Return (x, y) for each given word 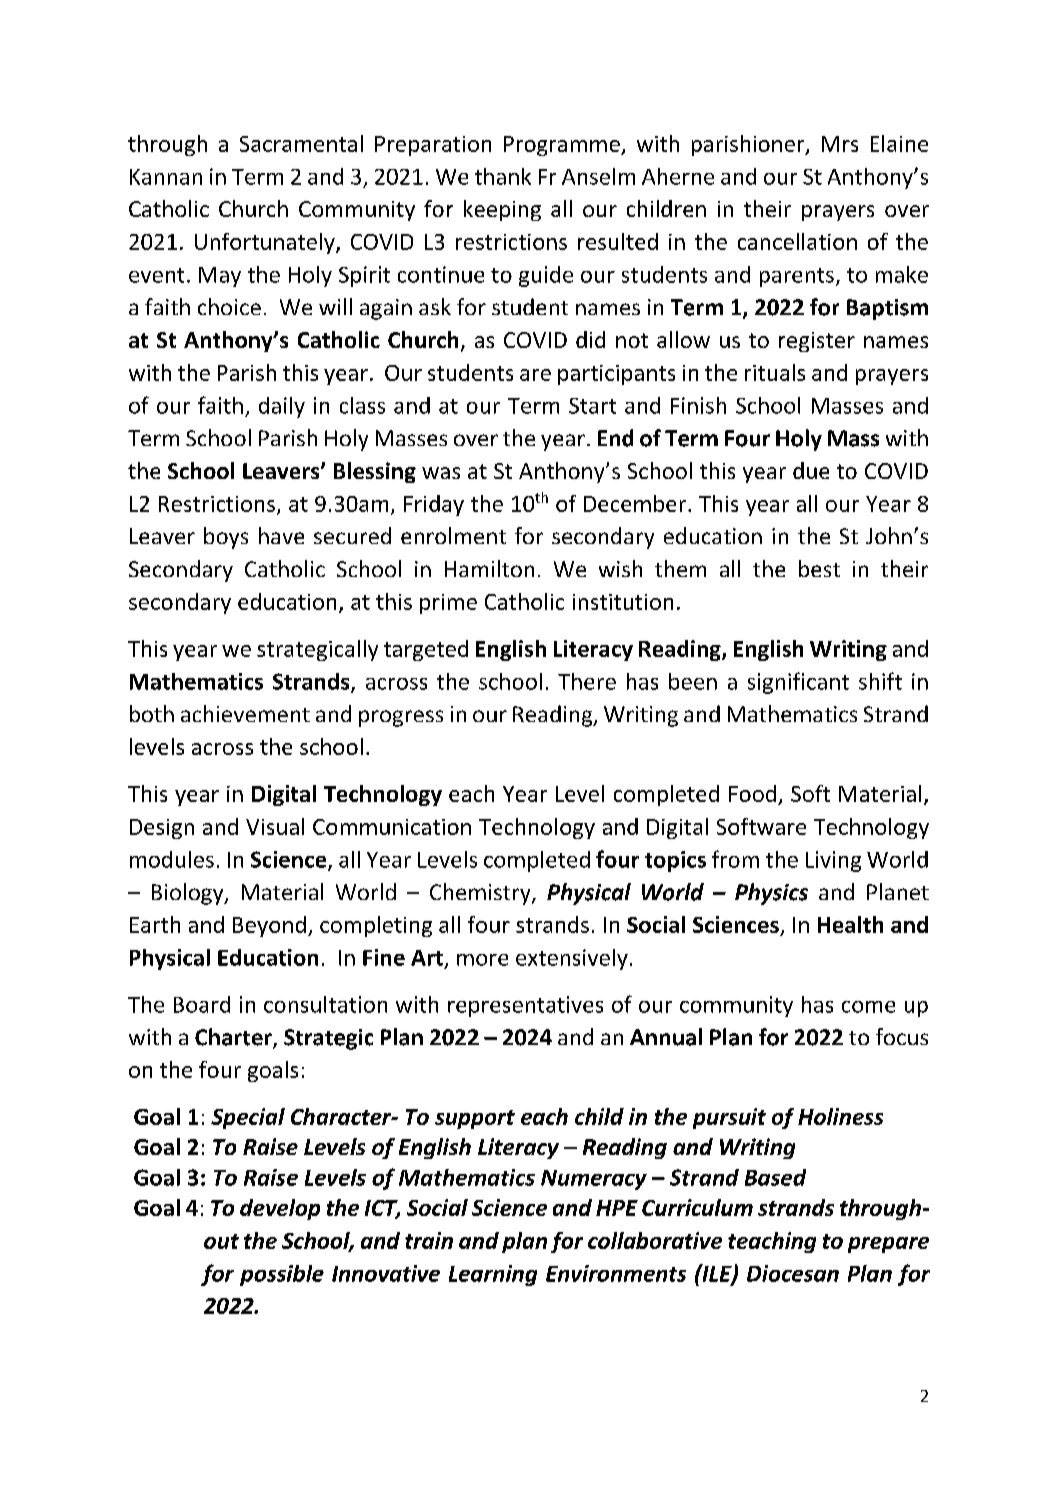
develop (280, 1209)
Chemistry (481, 894)
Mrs (840, 144)
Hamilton (489, 568)
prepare (888, 1245)
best (819, 568)
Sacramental (301, 143)
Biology (189, 894)
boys (226, 538)
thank (503, 176)
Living (833, 861)
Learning (493, 1275)
